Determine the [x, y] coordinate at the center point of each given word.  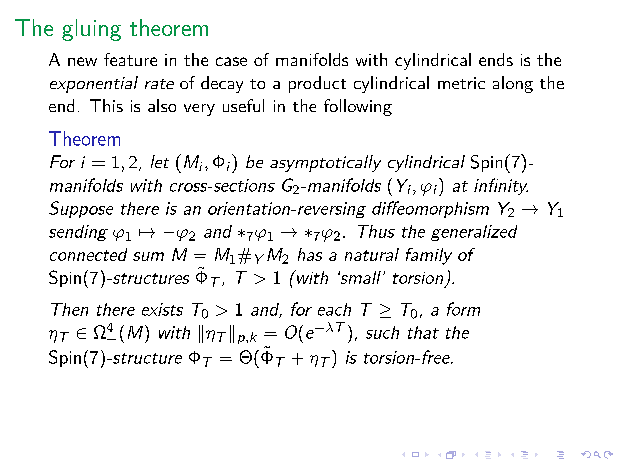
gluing [91, 30]
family [429, 256]
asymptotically [325, 163]
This [106, 105]
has [310, 254]
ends [496, 59]
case [231, 61]
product [317, 84]
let [160, 161]
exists [162, 309]
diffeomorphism [430, 209]
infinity [501, 186]
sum [148, 256]
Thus [376, 231]
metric [461, 83]
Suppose [81, 209]
